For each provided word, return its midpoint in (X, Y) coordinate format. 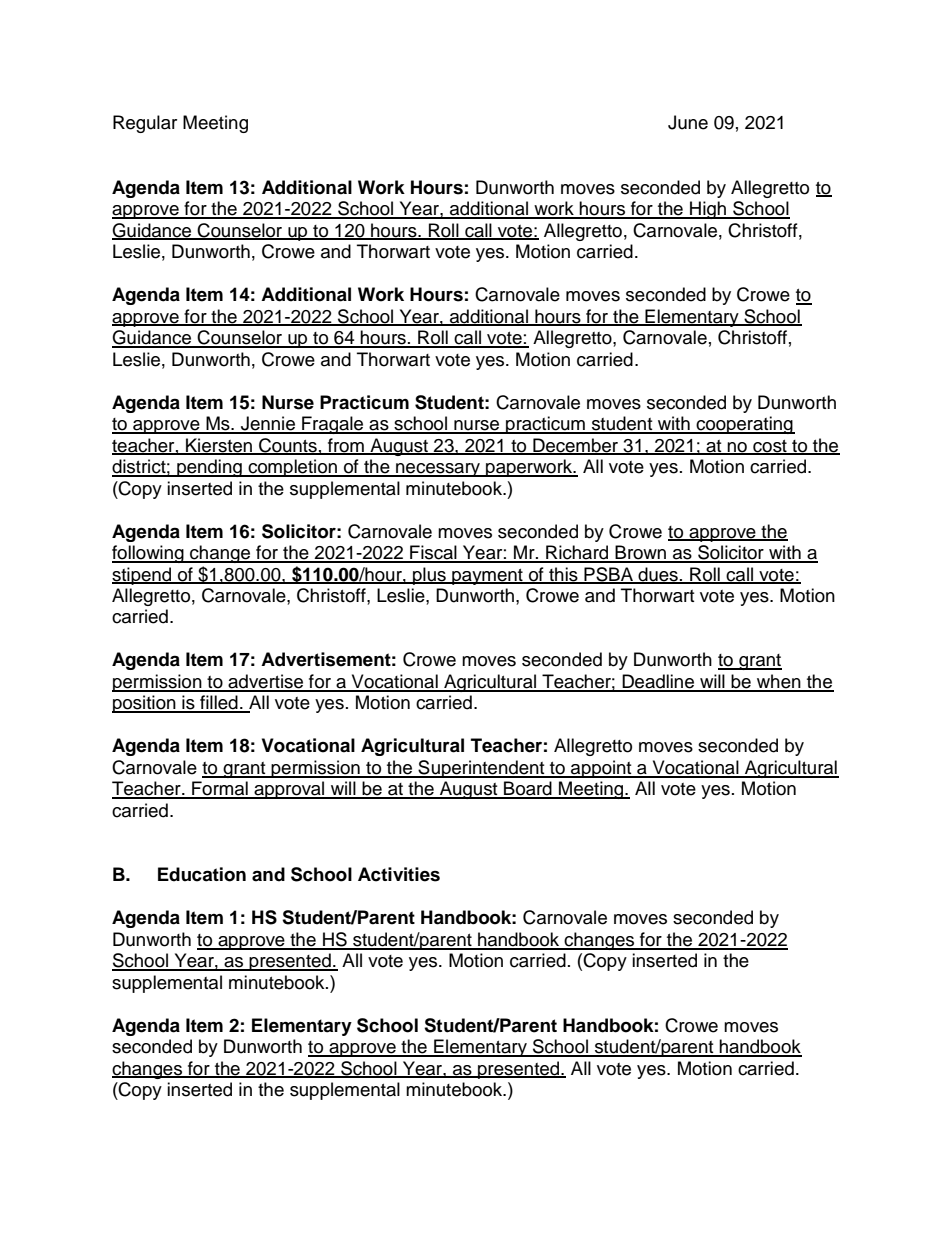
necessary (438, 470)
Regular (145, 124)
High (708, 210)
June (688, 122)
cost (770, 447)
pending (209, 468)
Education (202, 874)
